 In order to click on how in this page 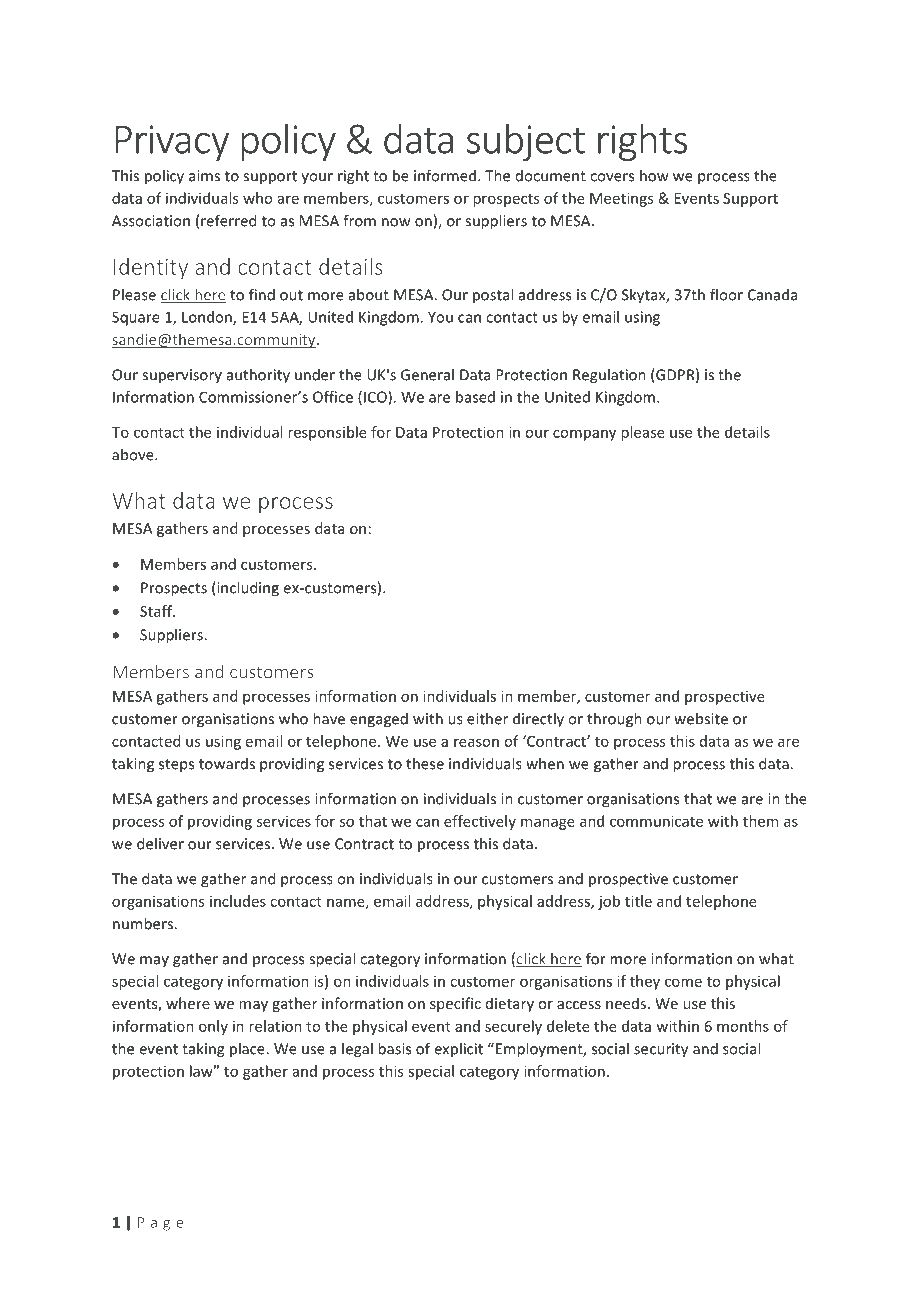, I will do `click(654, 175)`.
